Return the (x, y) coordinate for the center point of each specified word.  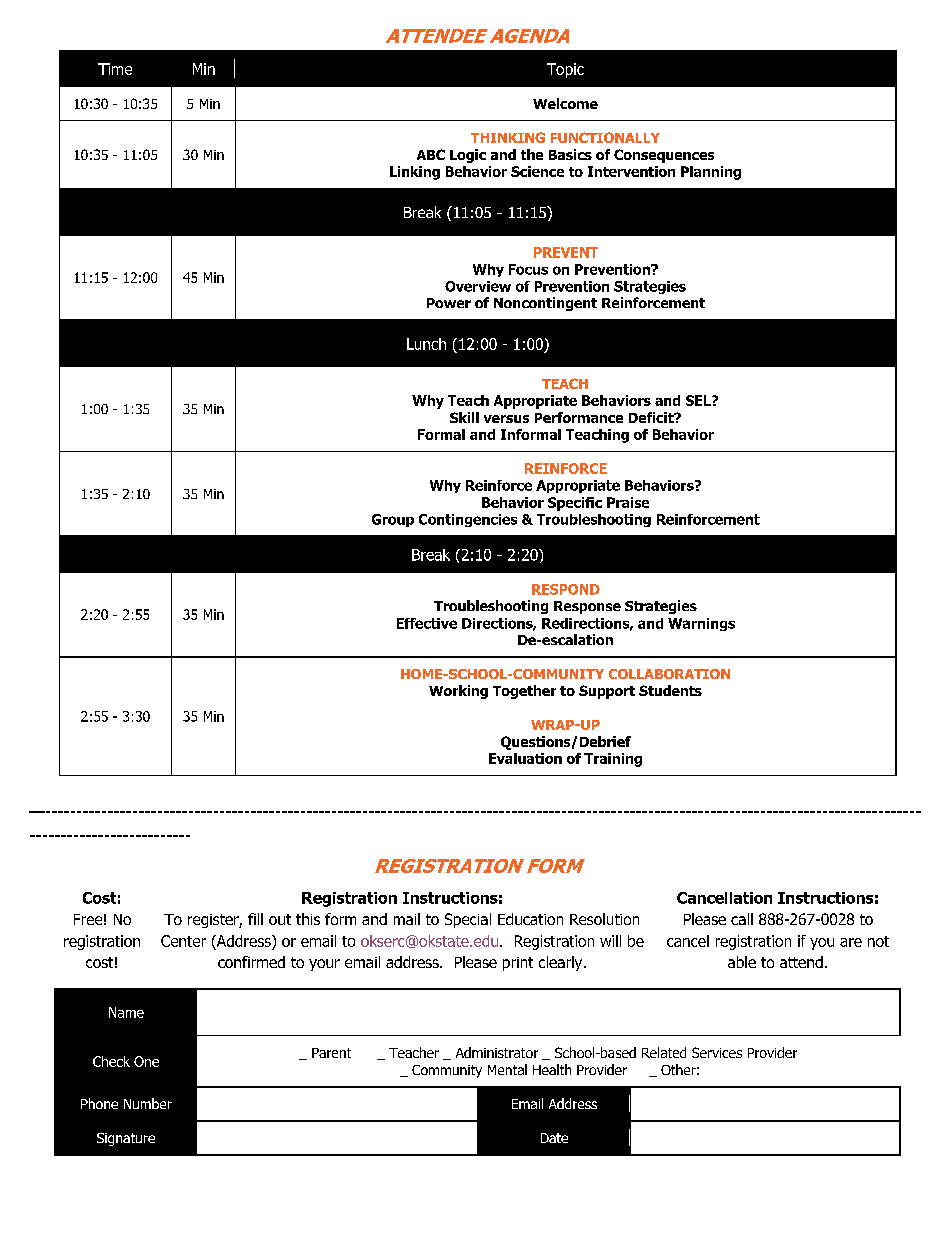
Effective (427, 623)
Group (393, 520)
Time (115, 69)
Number (148, 1103)
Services (717, 1052)
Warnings (701, 624)
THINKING (508, 137)
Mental (507, 1069)
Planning (711, 173)
